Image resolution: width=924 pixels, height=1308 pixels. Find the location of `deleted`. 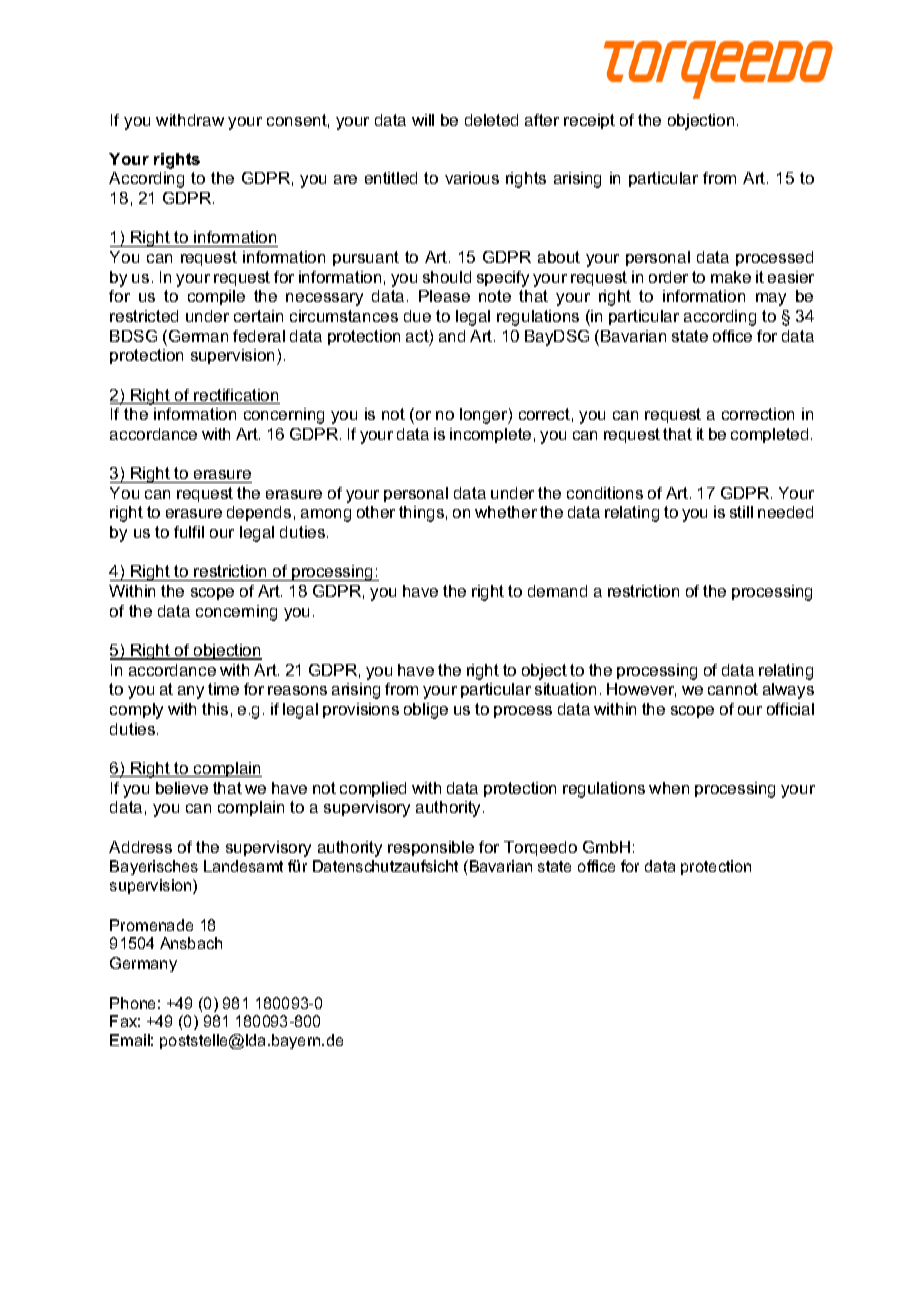

deleted is located at coordinates (491, 120).
